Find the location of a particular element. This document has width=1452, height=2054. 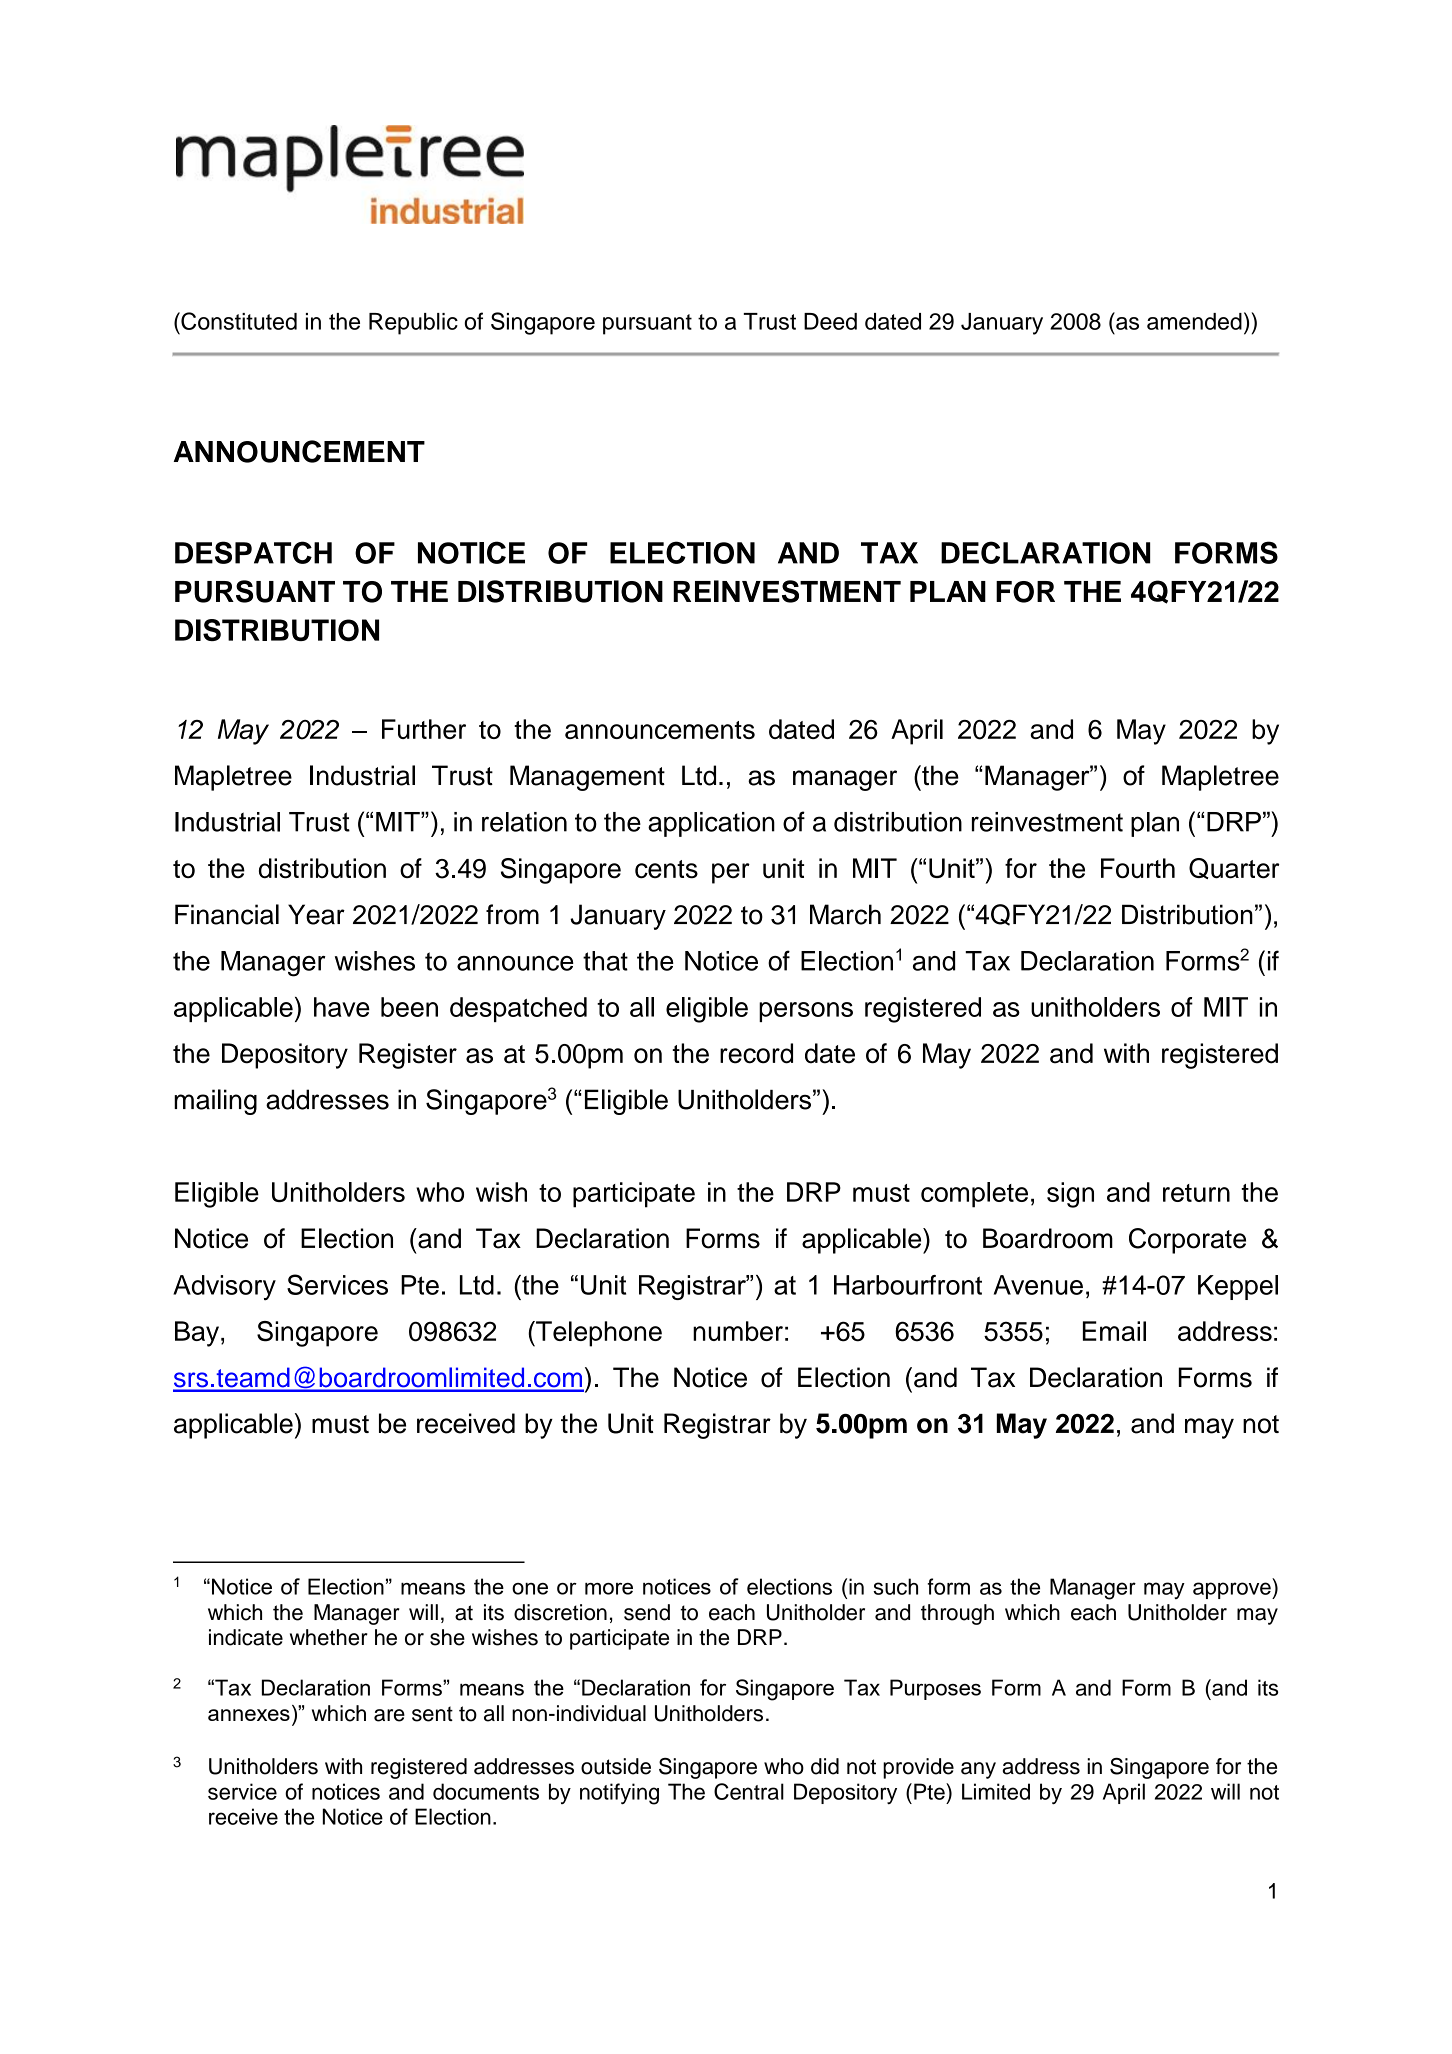

Year is located at coordinates (316, 914).
